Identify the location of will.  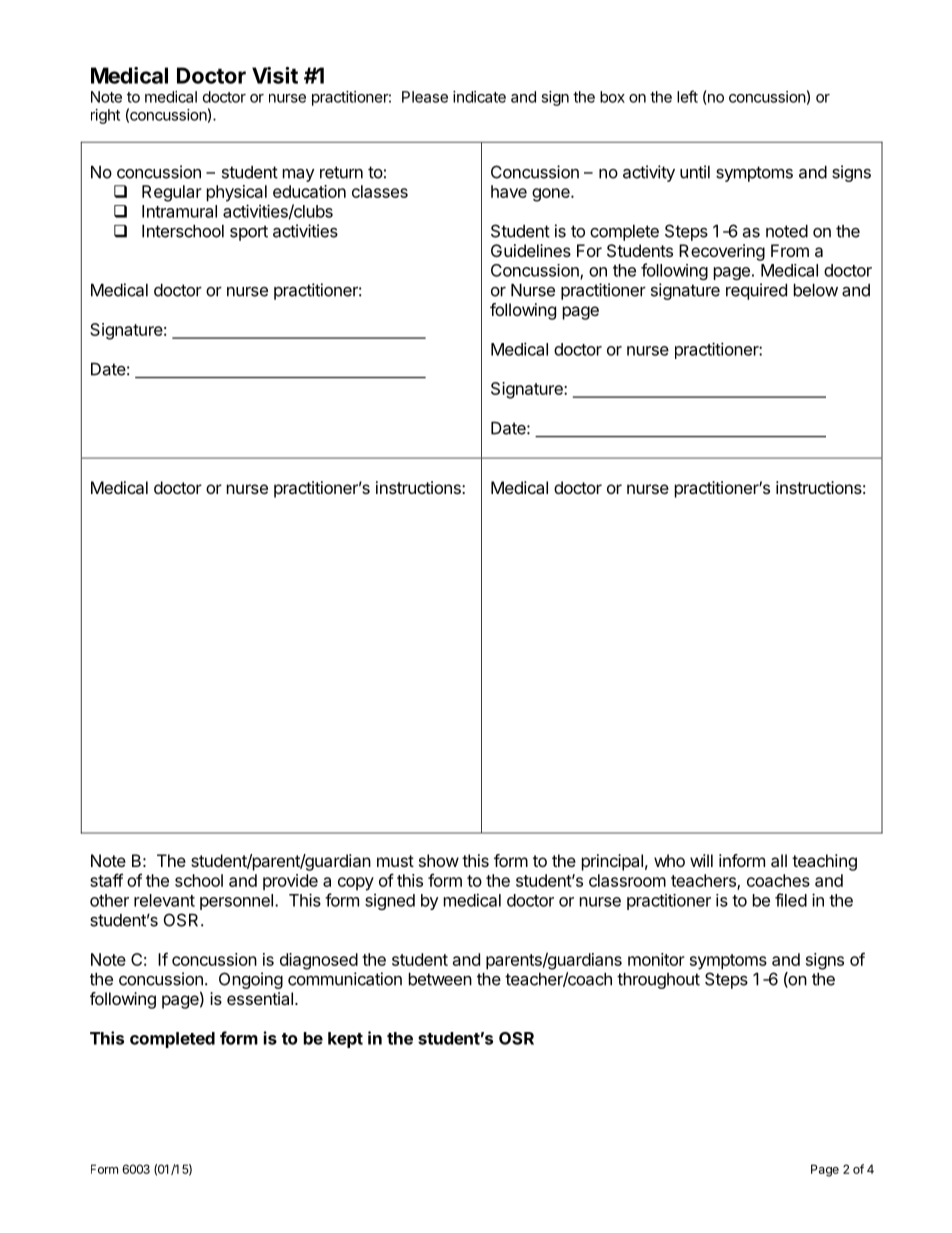
(701, 860).
